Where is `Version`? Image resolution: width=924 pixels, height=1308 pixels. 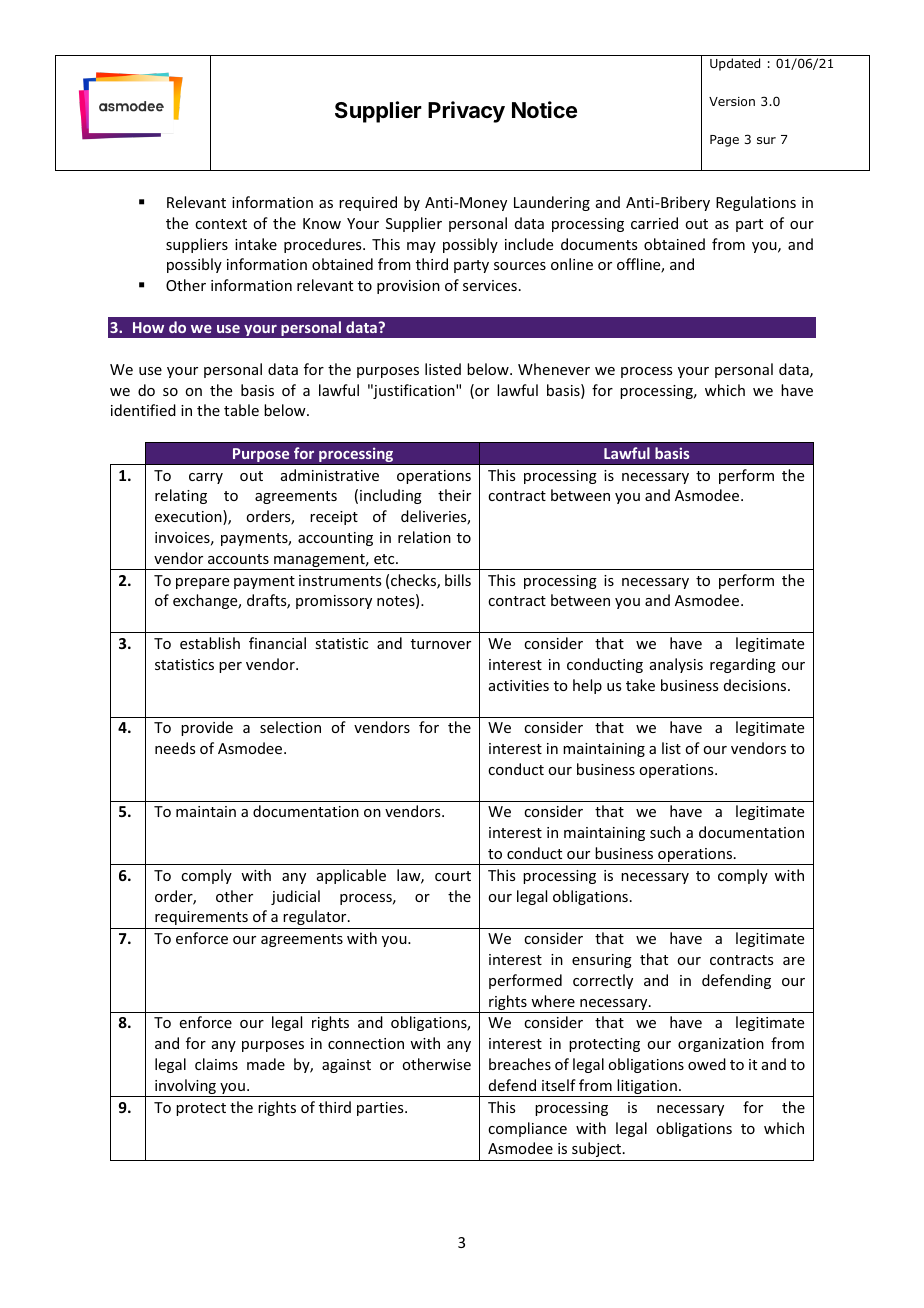
Version is located at coordinates (732, 101).
